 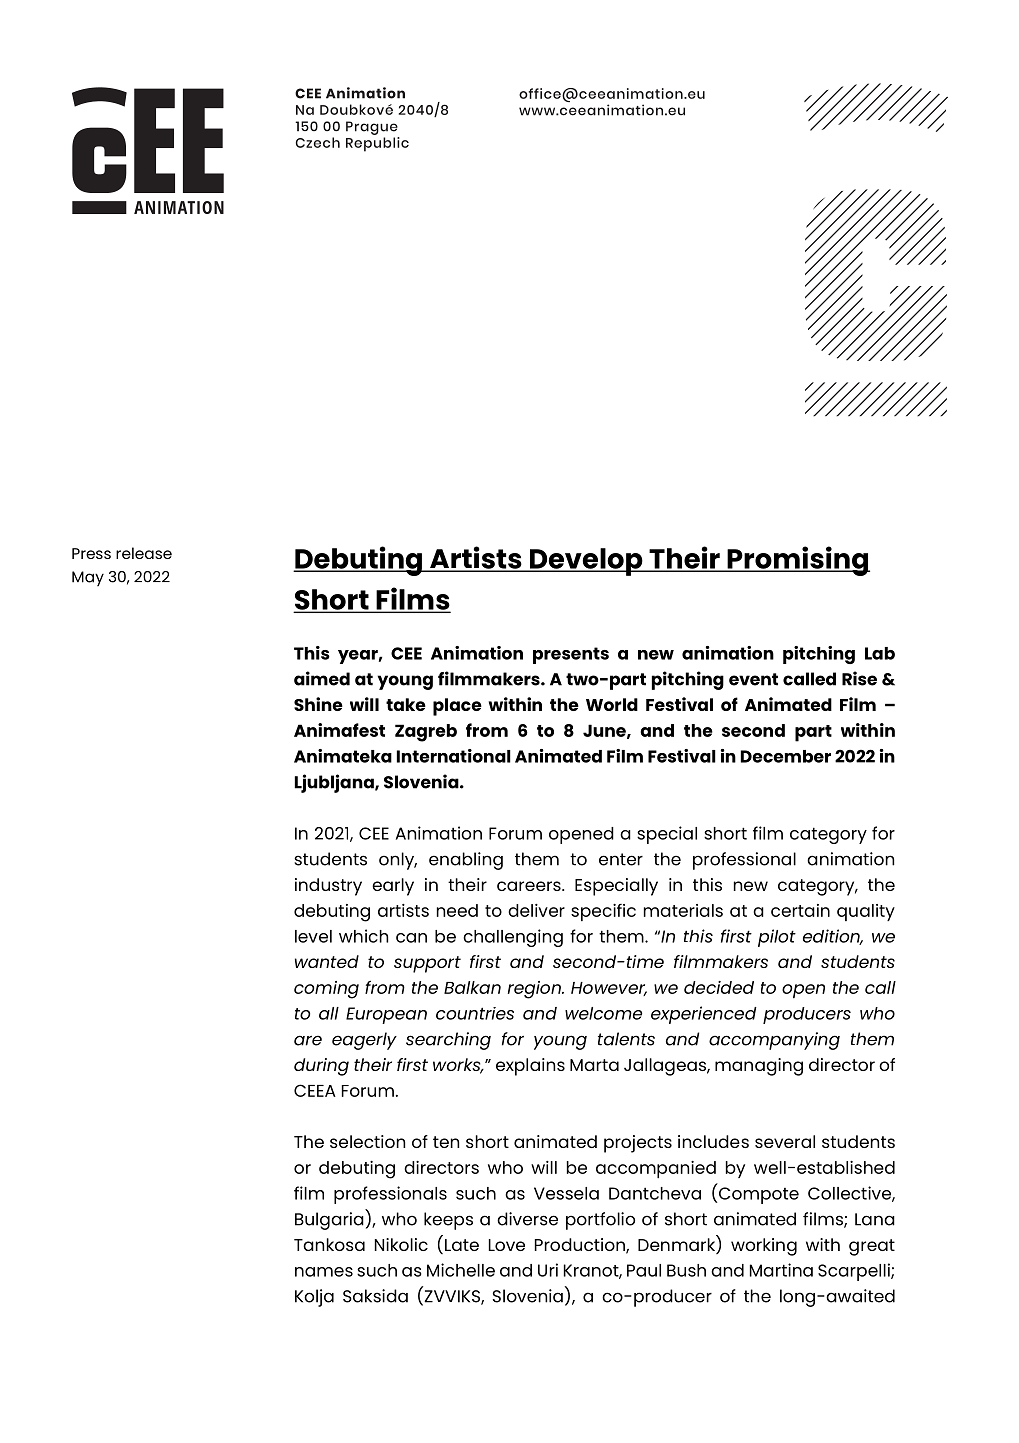 What do you see at coordinates (324, 1272) in the screenshot?
I see `names` at bounding box center [324, 1272].
